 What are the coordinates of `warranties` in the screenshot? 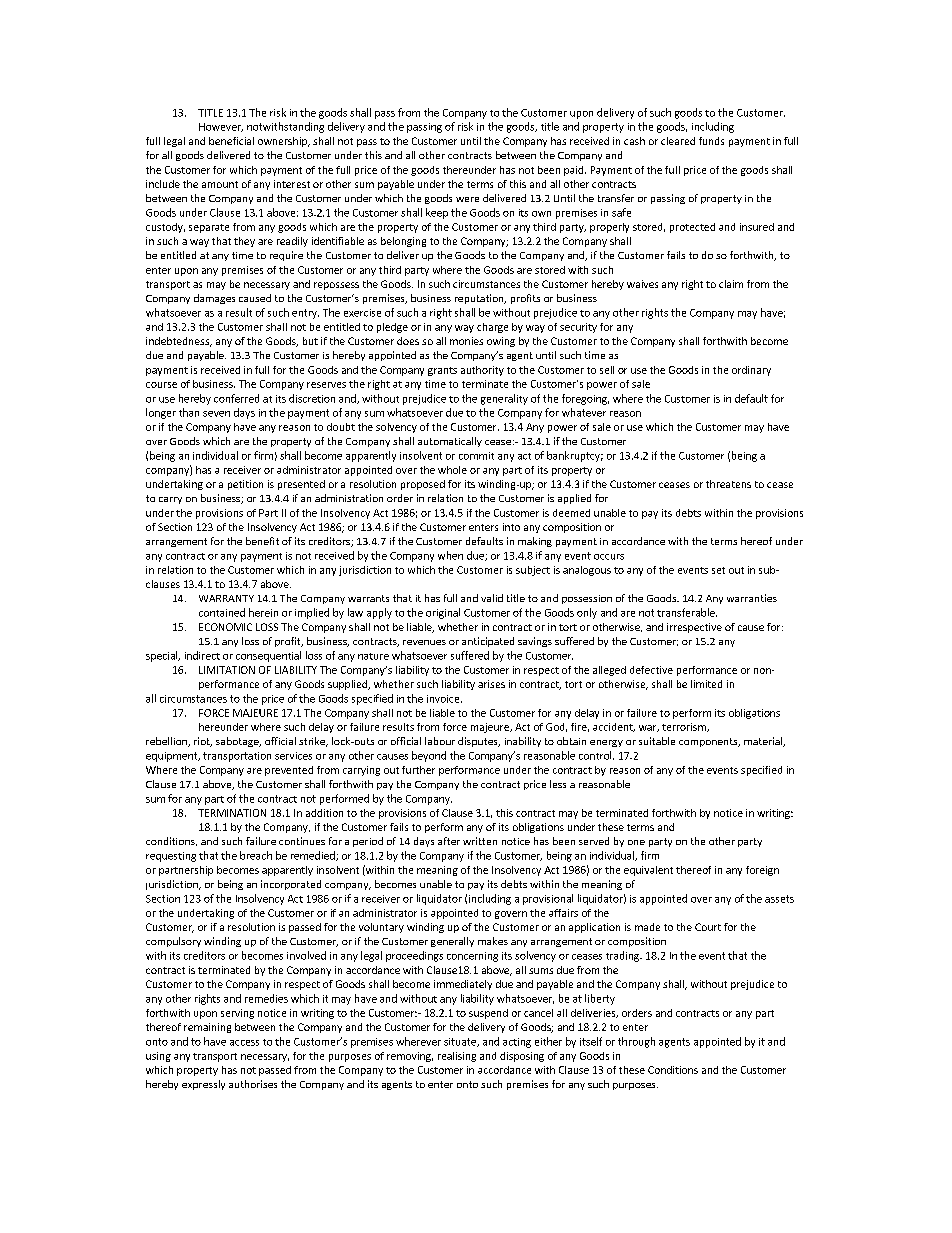 It's located at (752, 598).
